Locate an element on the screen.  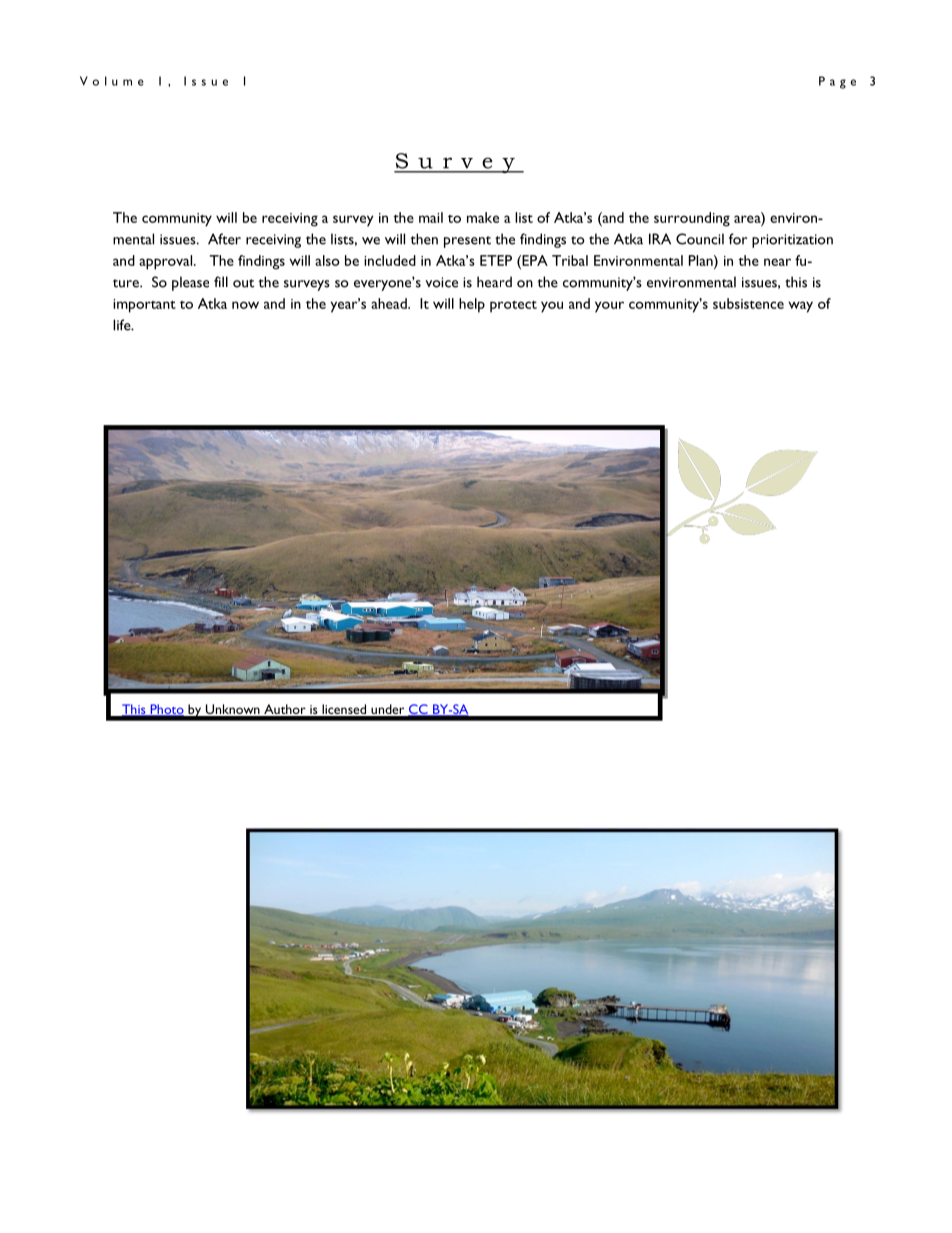
heard is located at coordinates (494, 282).
